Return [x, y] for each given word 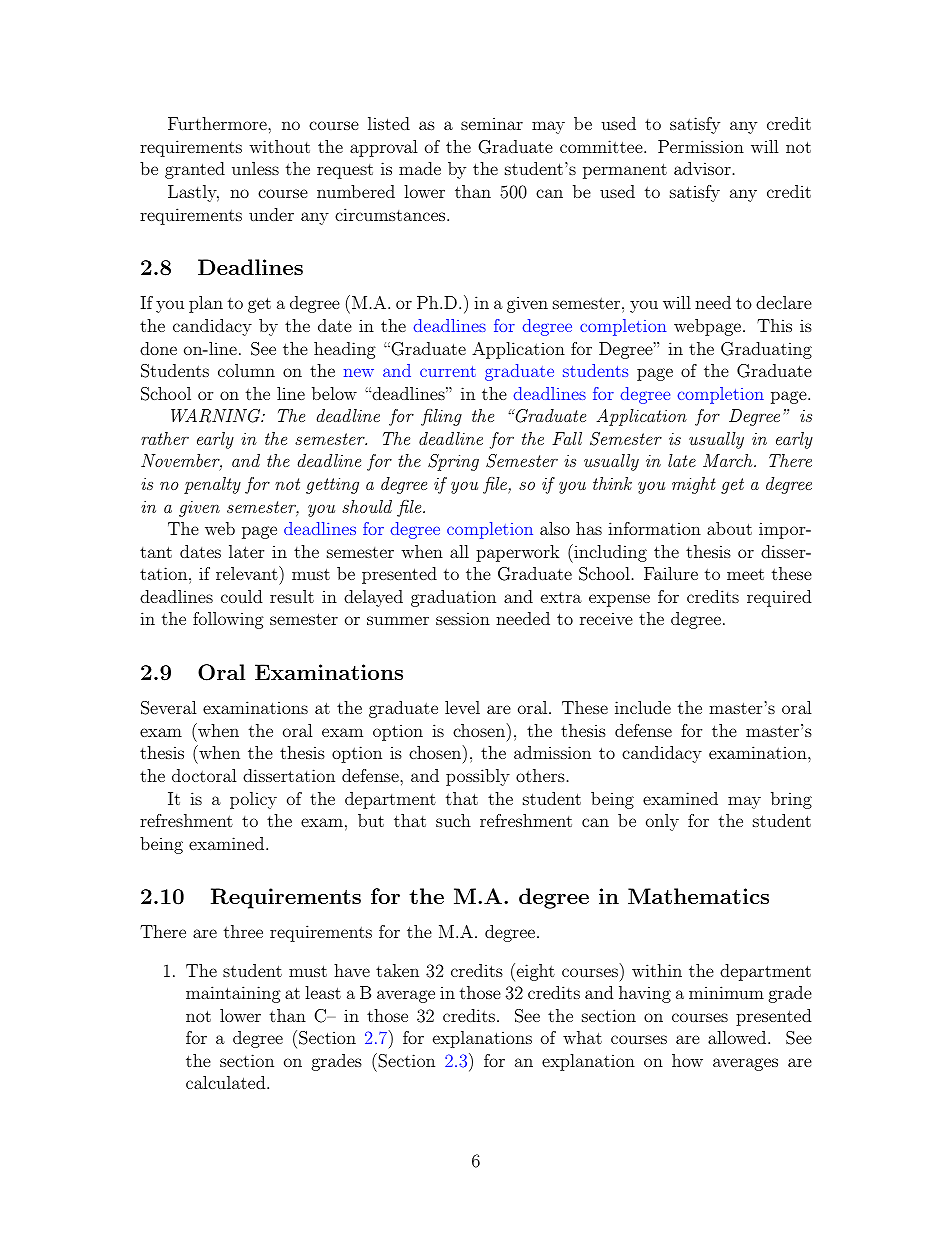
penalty [212, 485]
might [694, 485]
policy [253, 800]
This [774, 325]
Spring [453, 462]
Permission [701, 146]
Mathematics [698, 896]
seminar [492, 123]
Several [169, 708]
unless [255, 168]
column [246, 370]
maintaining [233, 994]
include [643, 707]
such [453, 820]
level [462, 707]
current [448, 371]
